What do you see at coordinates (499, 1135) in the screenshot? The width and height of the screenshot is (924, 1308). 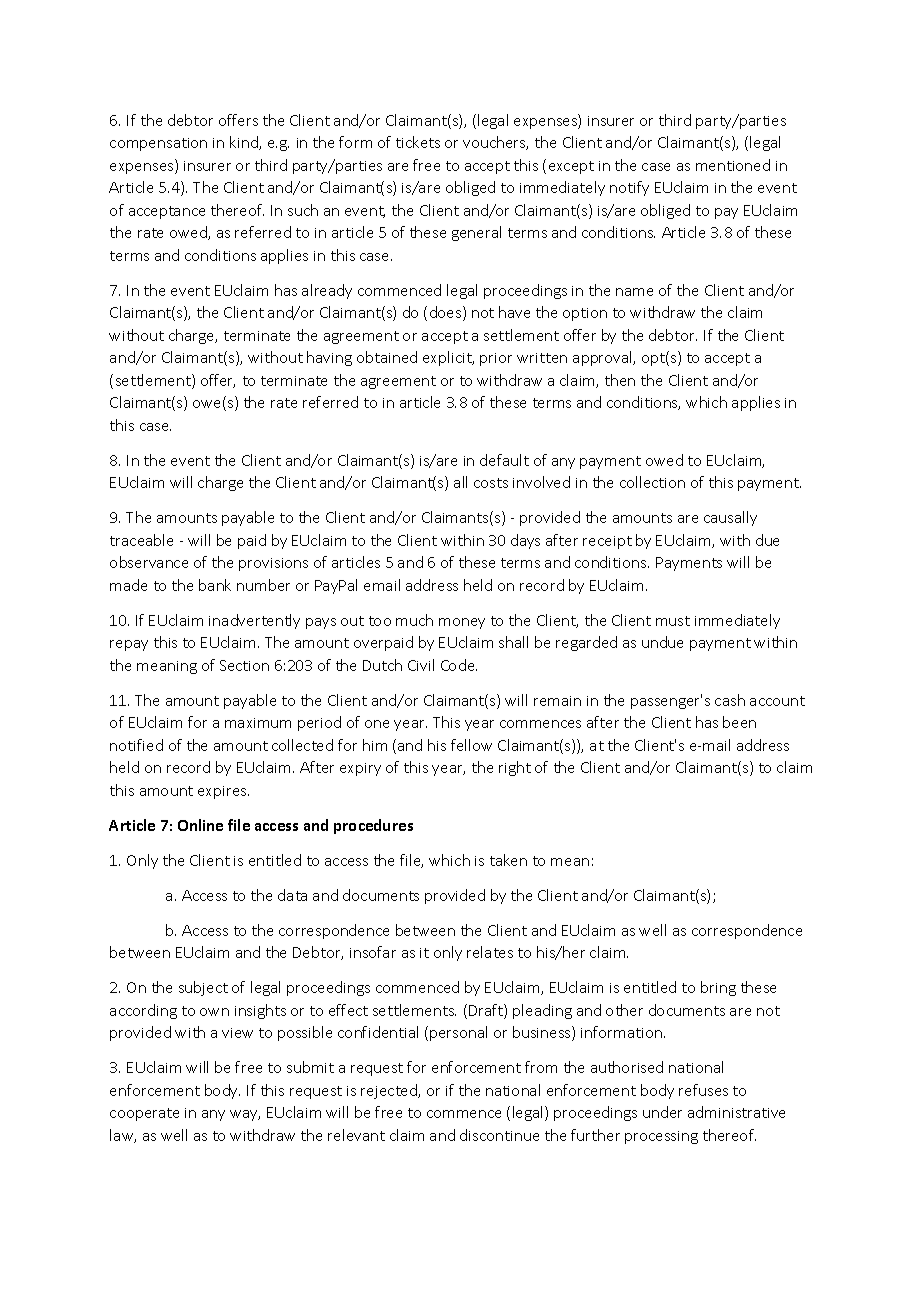 I see `discontinue` at bounding box center [499, 1135].
